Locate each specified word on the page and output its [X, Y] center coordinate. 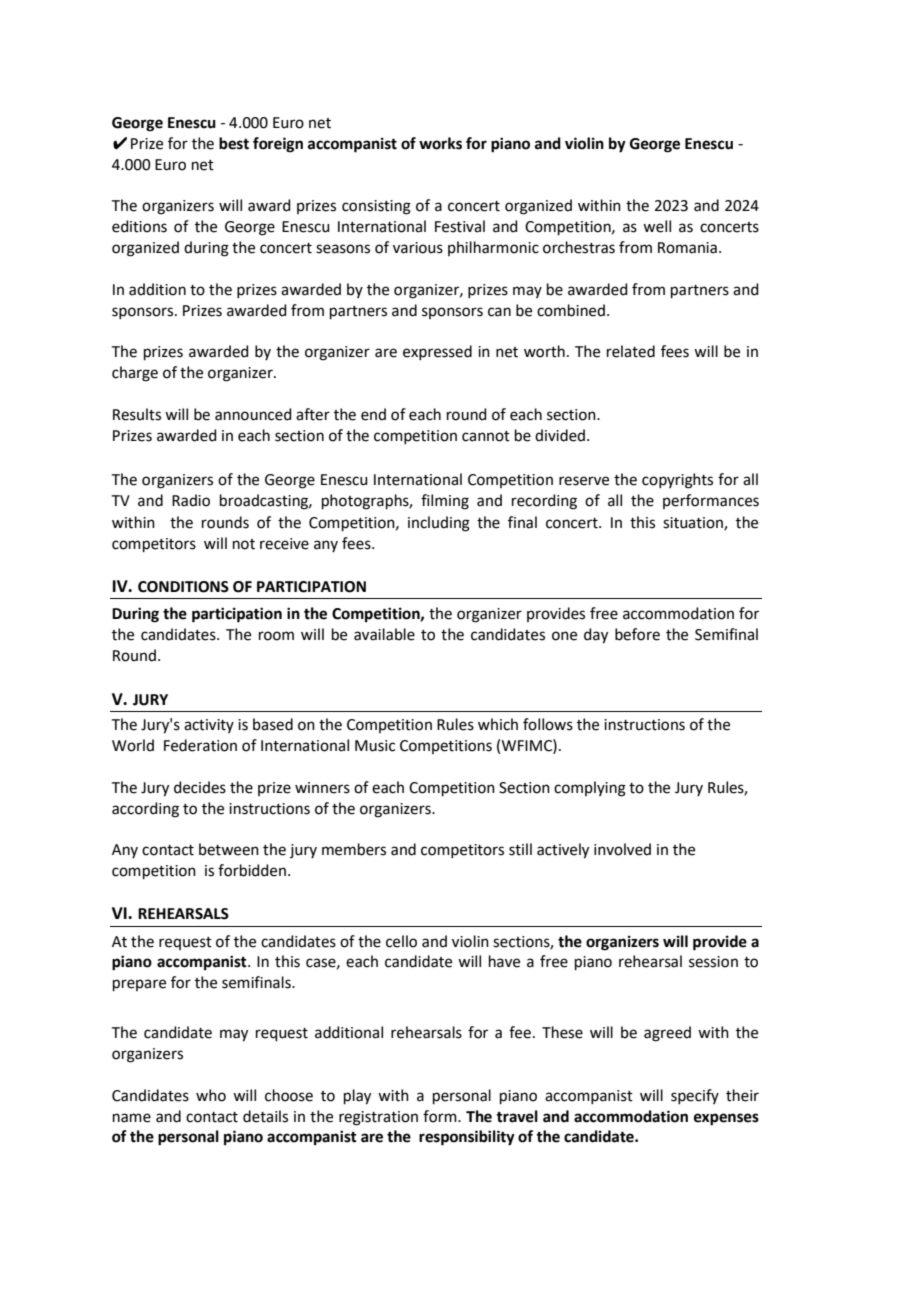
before [637, 634]
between [229, 849]
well [657, 226]
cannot [486, 436]
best [234, 143]
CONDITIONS [183, 587]
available [384, 634]
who [211, 1095]
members [354, 849]
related [631, 351]
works [440, 143]
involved [622, 849]
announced [253, 414]
